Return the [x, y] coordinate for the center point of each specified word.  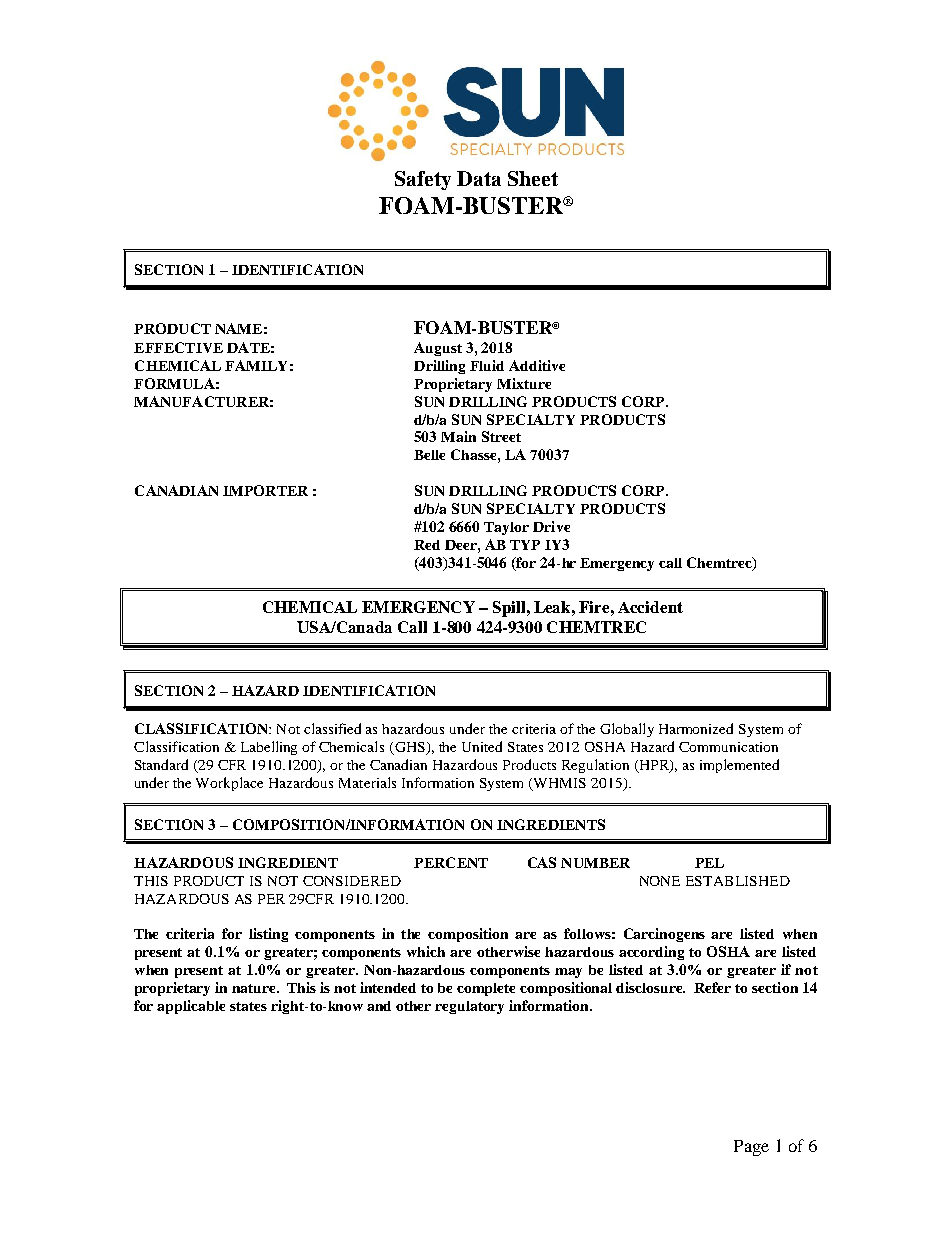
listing [268, 935]
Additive [537, 365]
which [426, 951]
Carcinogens [664, 935]
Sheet [533, 178]
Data [479, 178]
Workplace [229, 784]
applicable [191, 1007]
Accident [650, 607]
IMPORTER [265, 490]
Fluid [487, 365]
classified [332, 728]
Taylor [506, 528]
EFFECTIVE [178, 347]
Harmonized [696, 728]
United [482, 746]
